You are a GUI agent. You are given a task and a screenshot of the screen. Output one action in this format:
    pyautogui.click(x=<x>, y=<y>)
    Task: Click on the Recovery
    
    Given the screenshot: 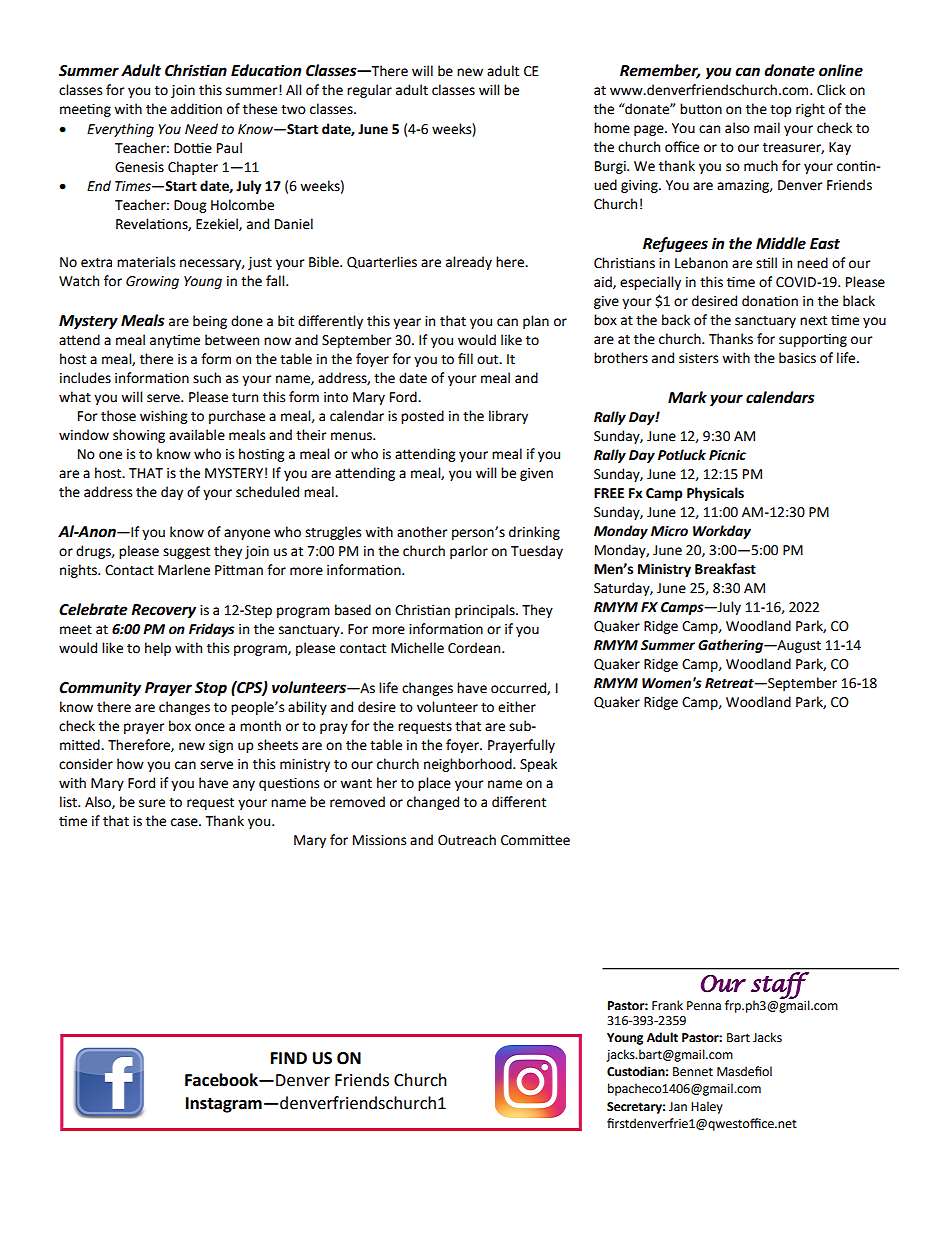 What is the action you would take?
    pyautogui.click(x=163, y=611)
